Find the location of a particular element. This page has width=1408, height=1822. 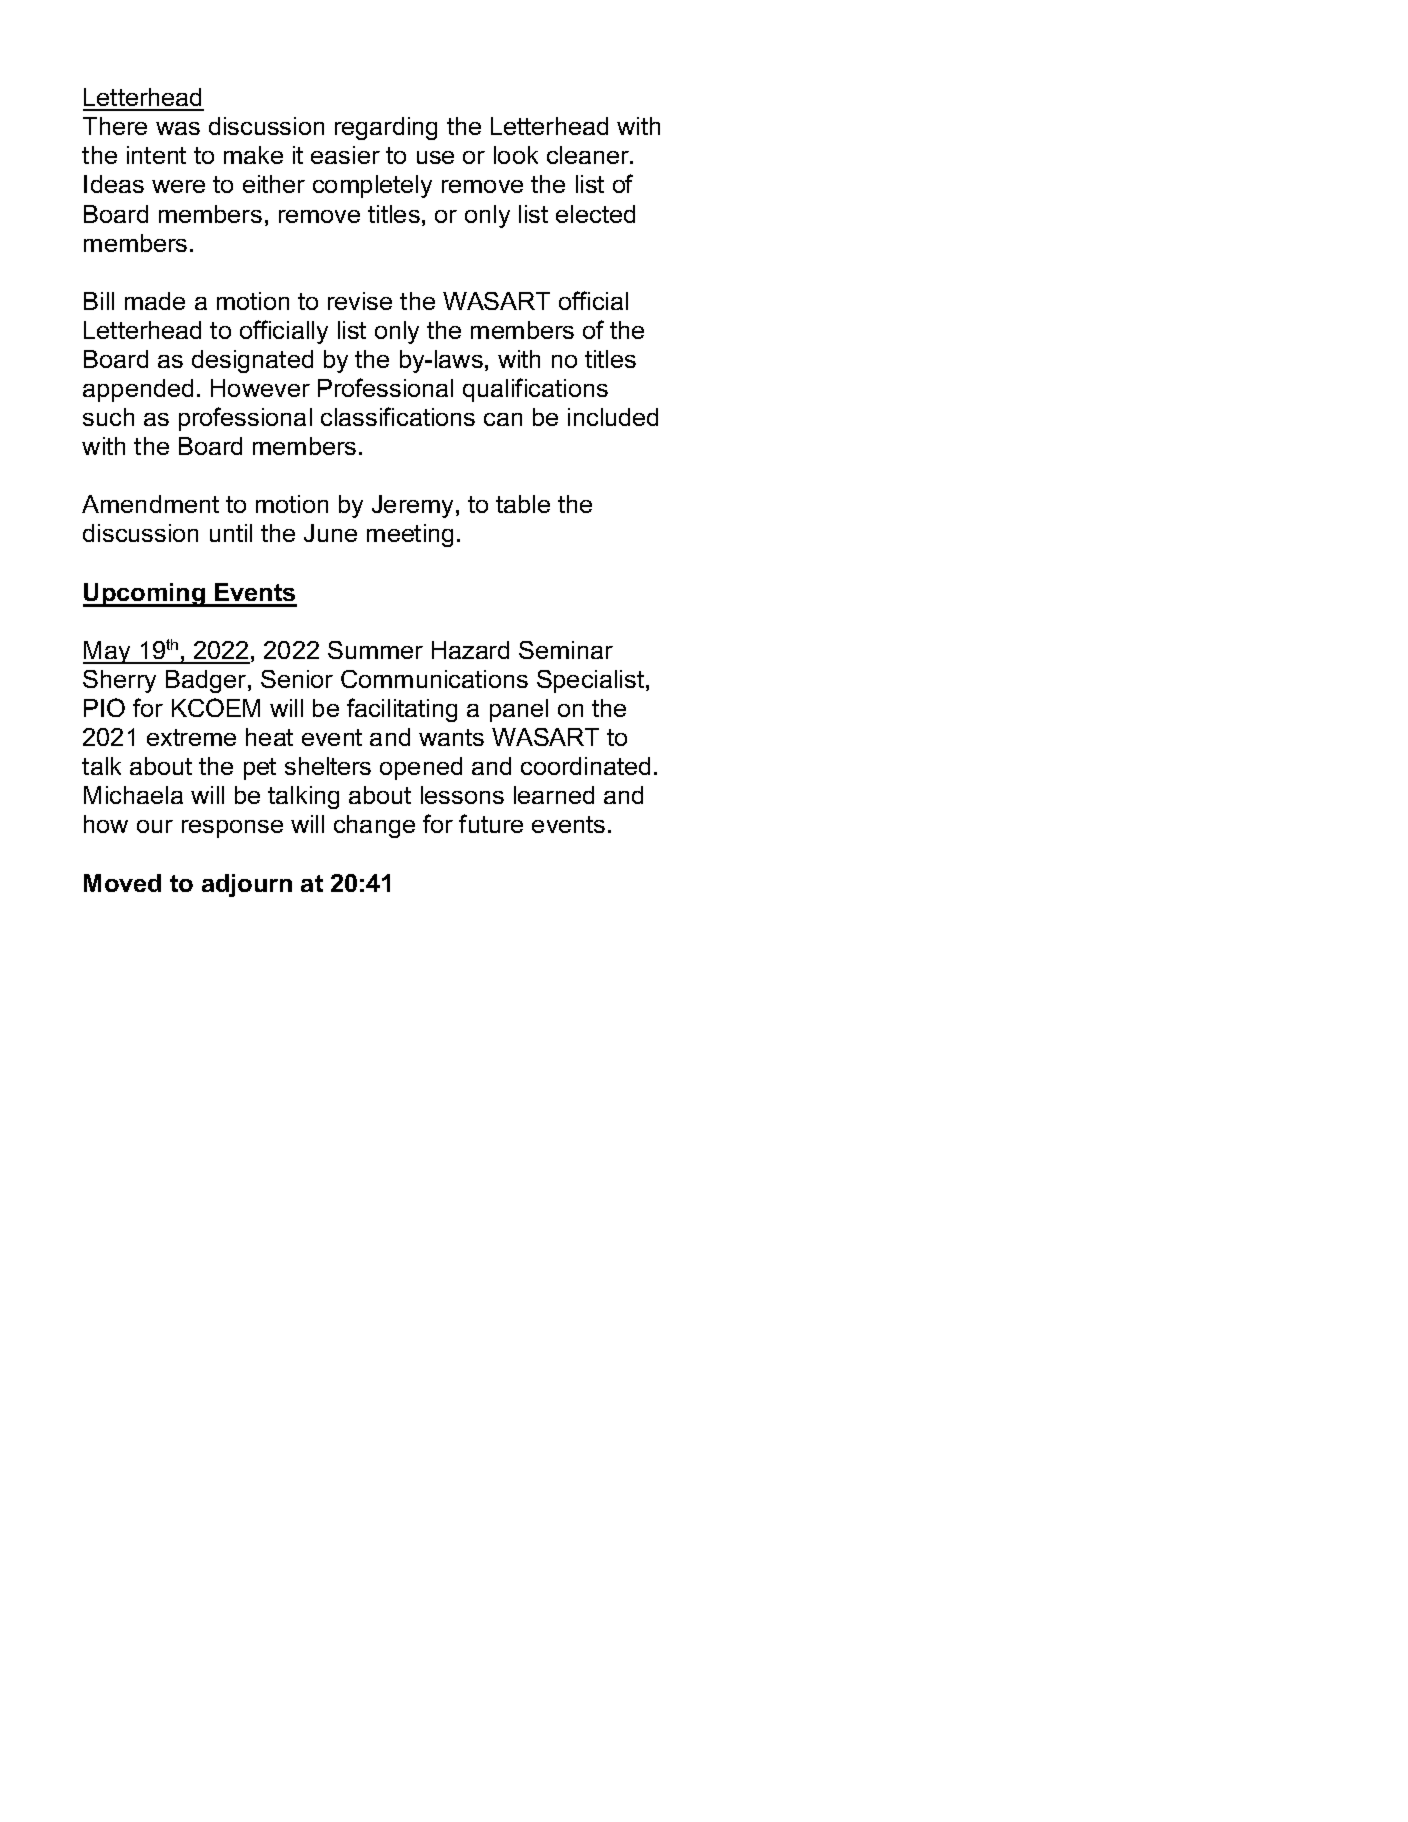

change is located at coordinates (374, 826).
